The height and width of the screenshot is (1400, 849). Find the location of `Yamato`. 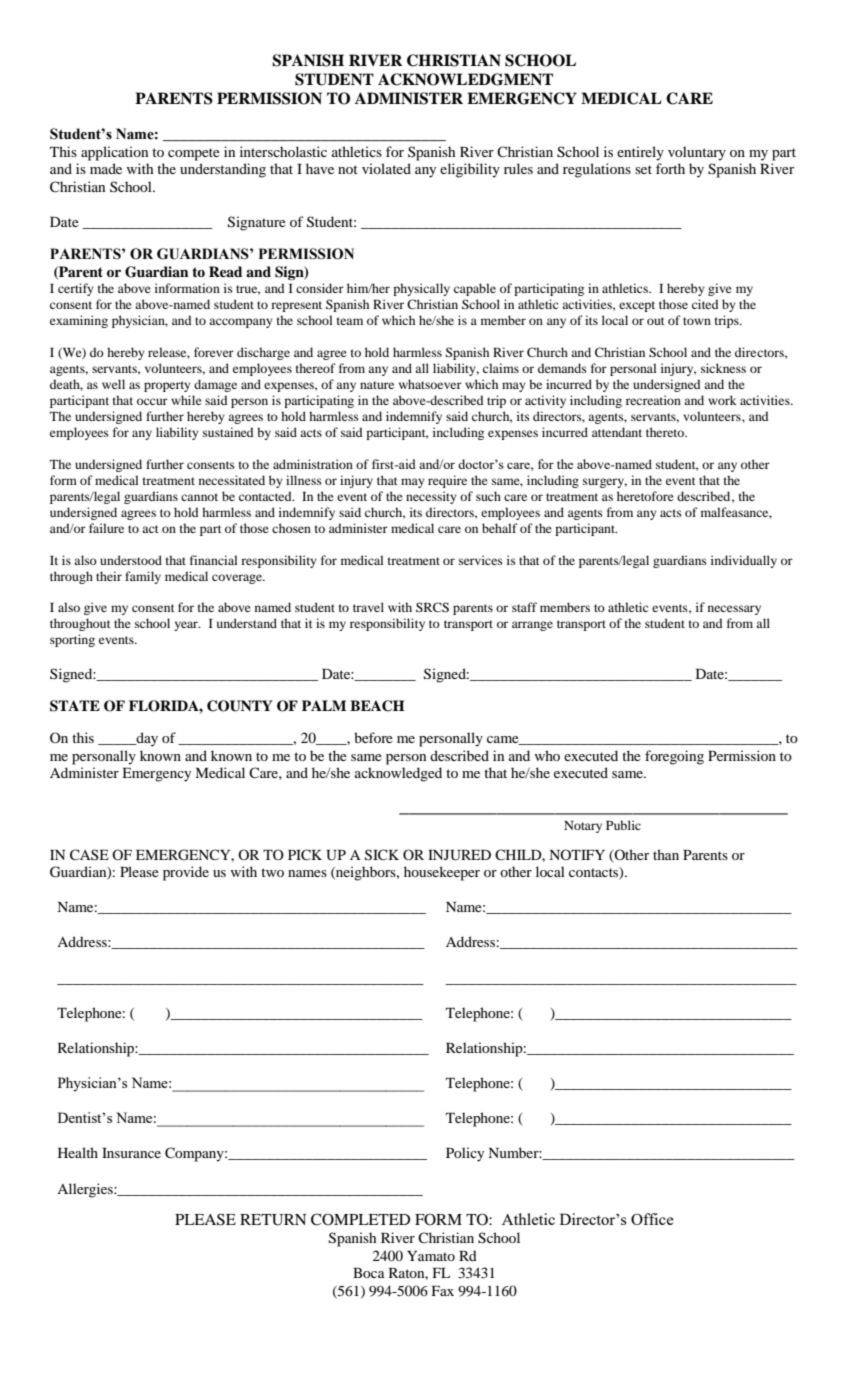

Yamato is located at coordinates (431, 1256).
